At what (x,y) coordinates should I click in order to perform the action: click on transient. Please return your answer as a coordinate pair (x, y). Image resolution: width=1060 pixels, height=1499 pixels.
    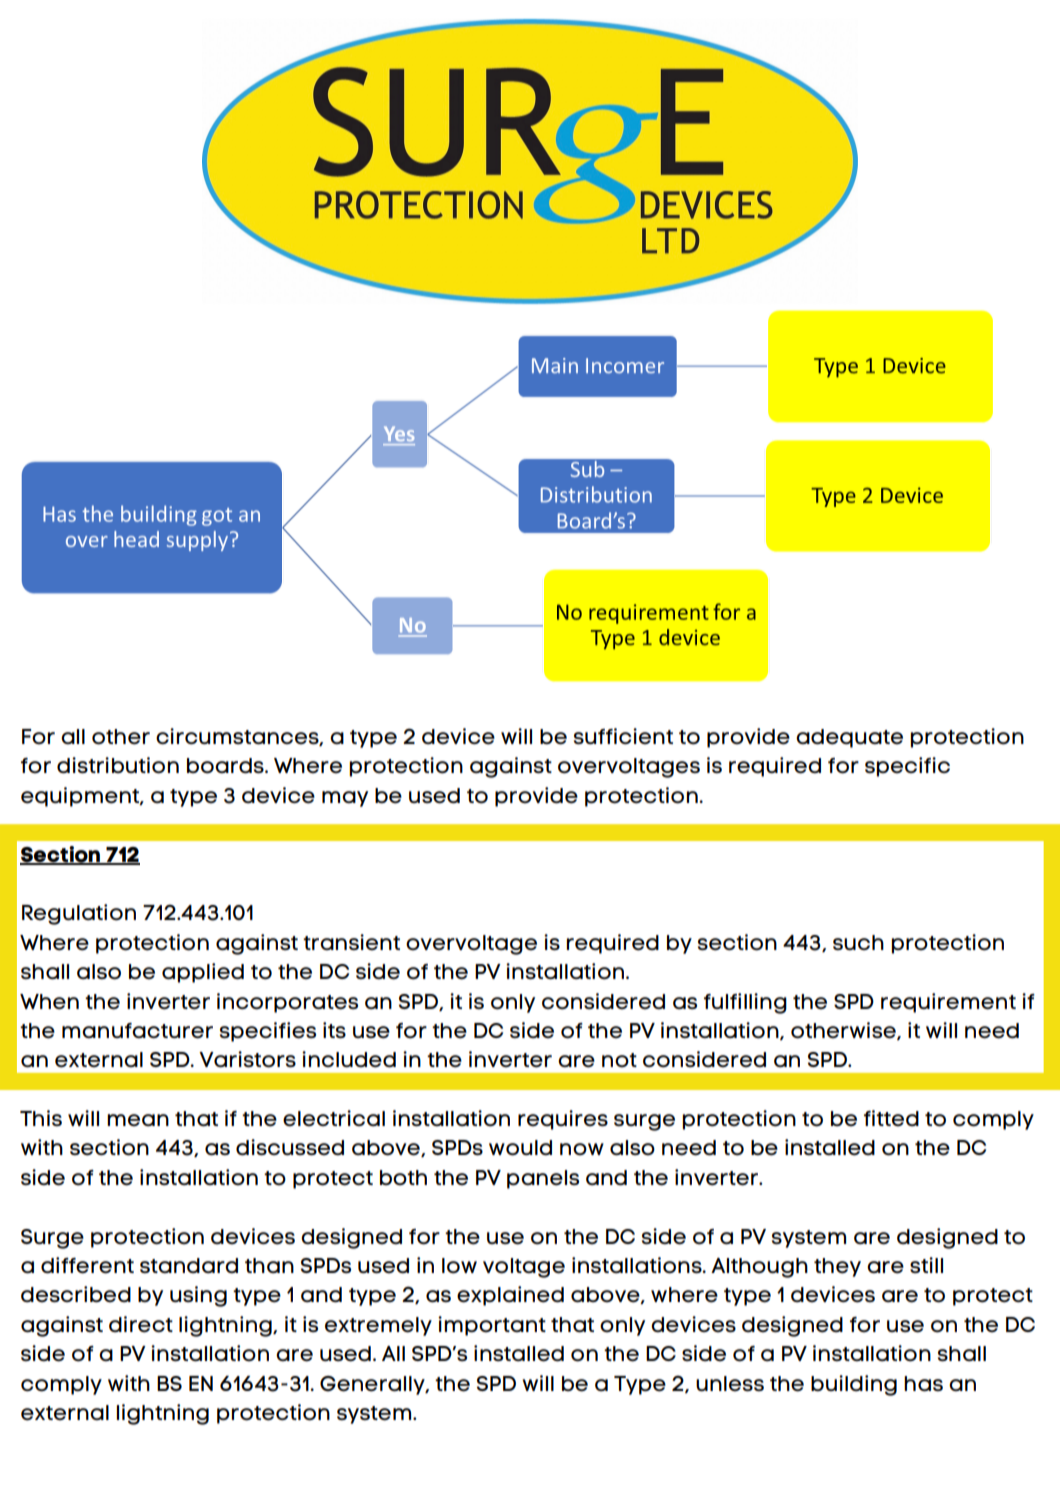
    Looking at the image, I should click on (351, 942).
